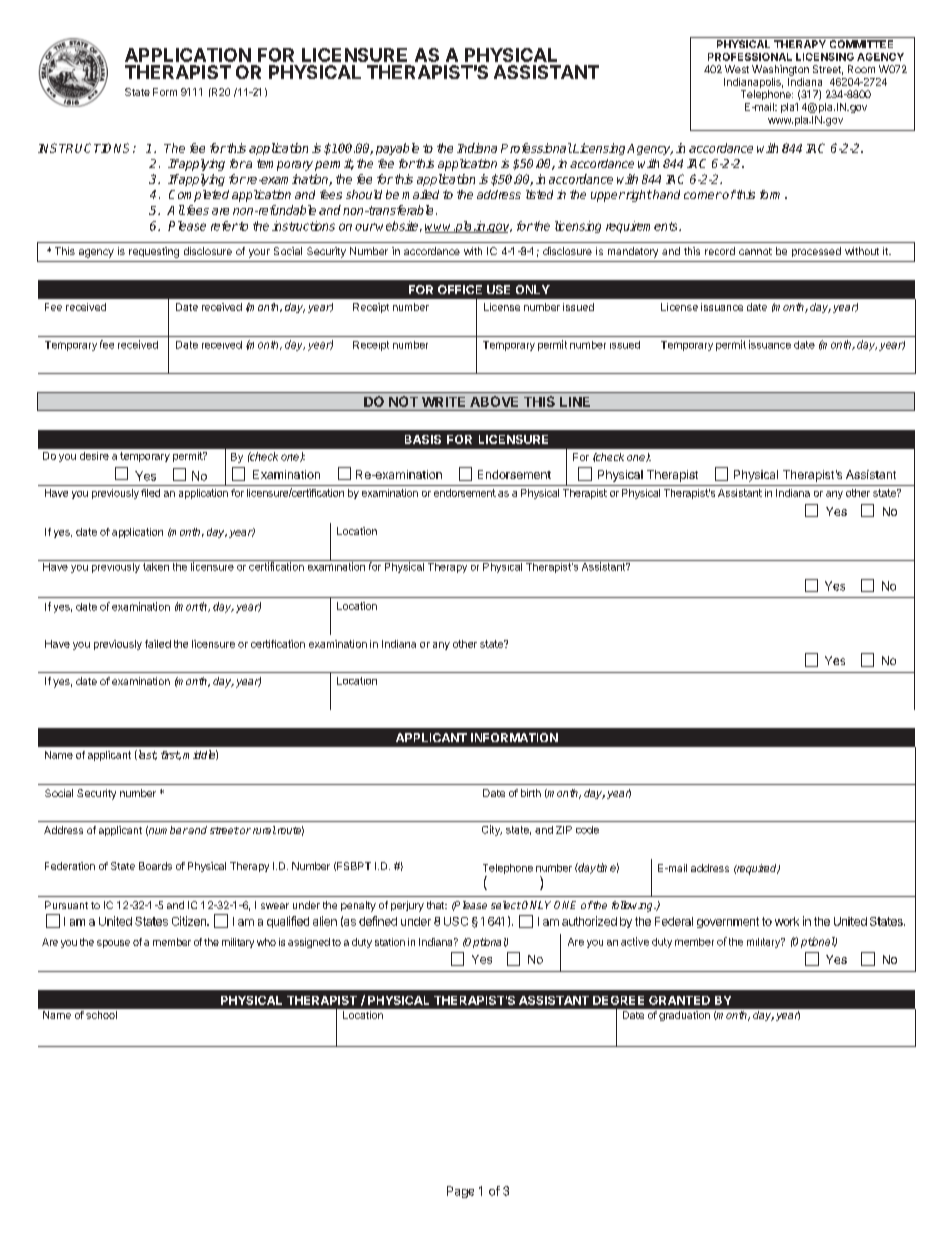  Describe the element at coordinates (155, 866) in the screenshot. I see `Boards` at that location.
